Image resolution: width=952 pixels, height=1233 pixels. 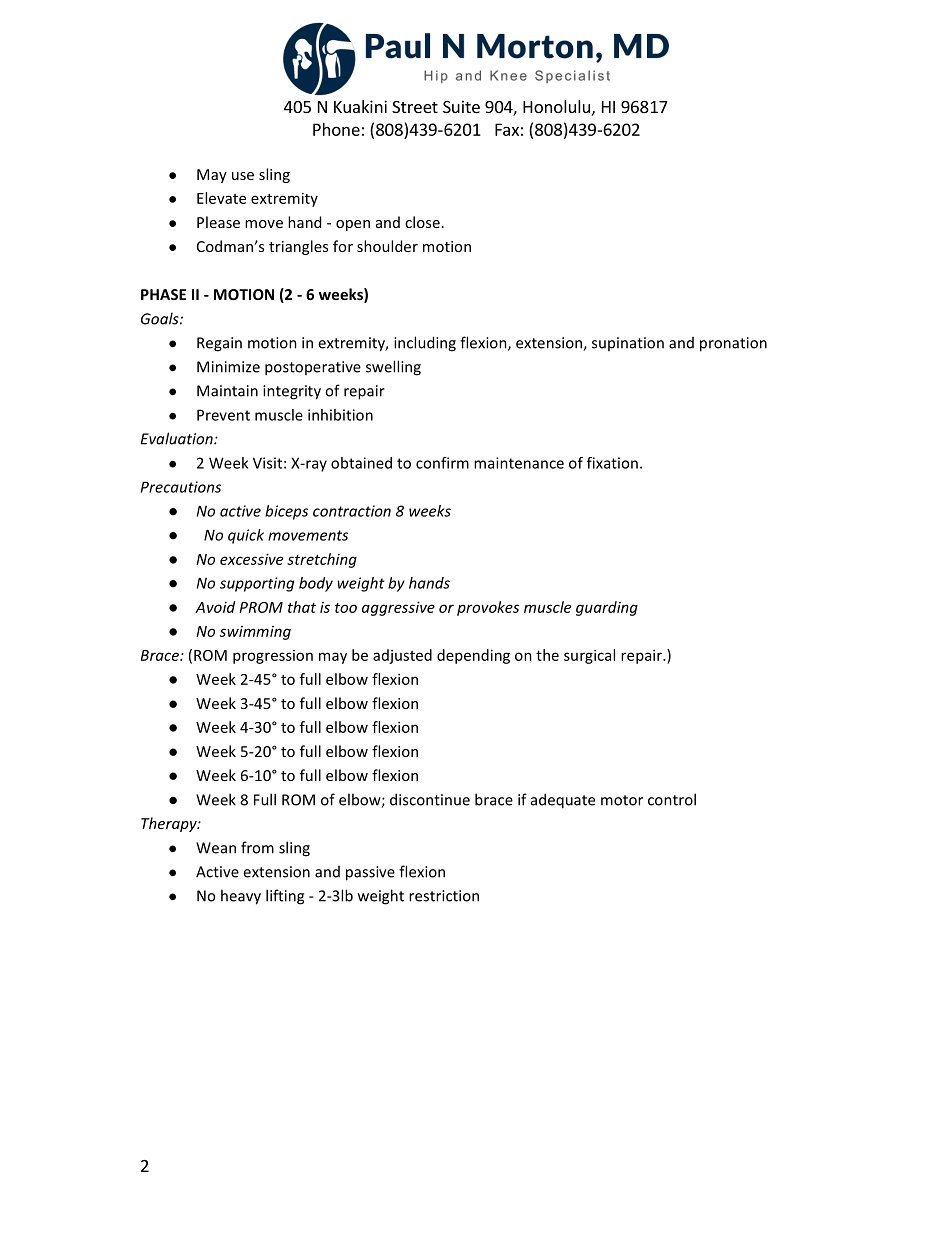 I want to click on restriction, so click(x=444, y=896).
